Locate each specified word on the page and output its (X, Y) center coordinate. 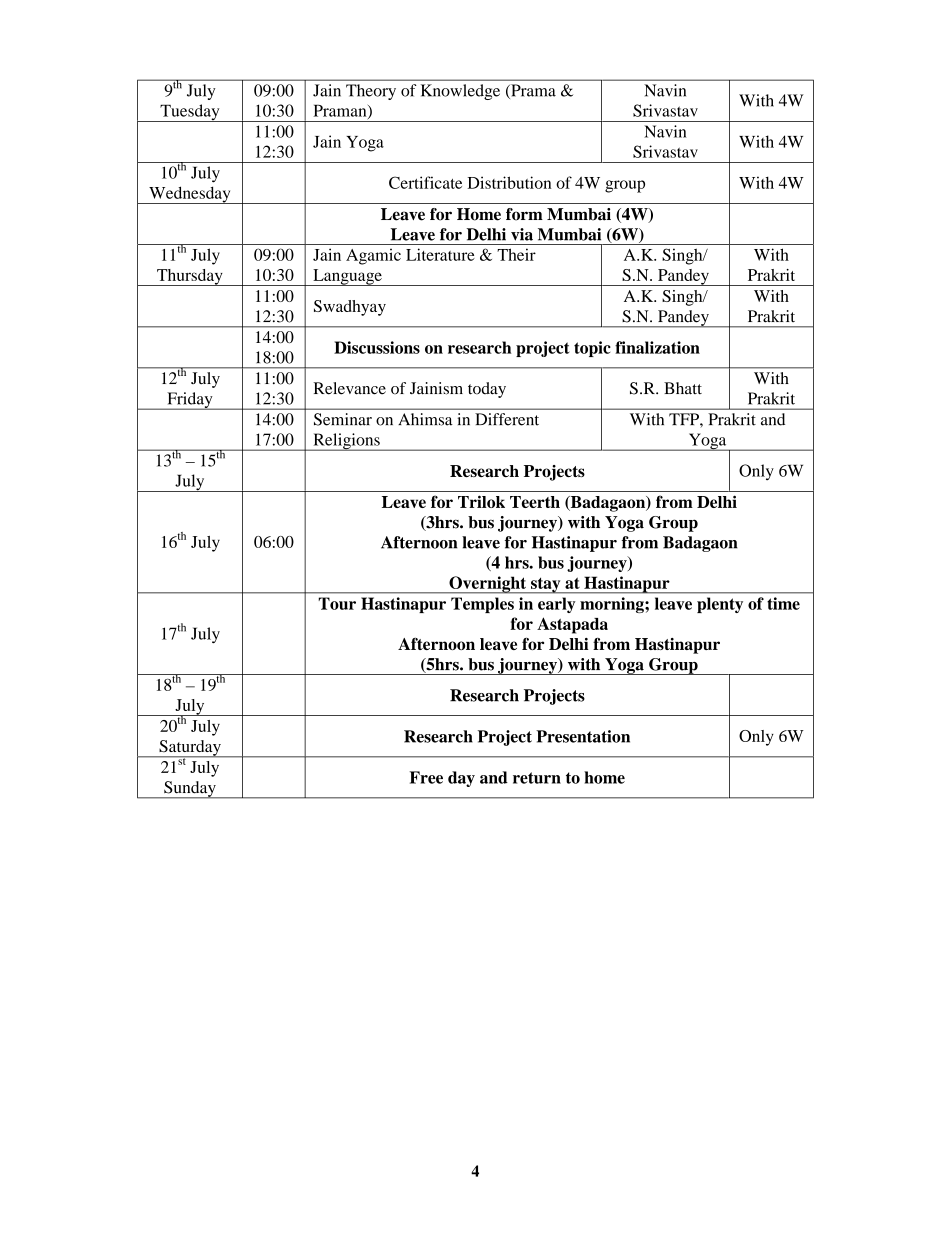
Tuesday (190, 113)
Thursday (190, 277)
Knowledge (460, 92)
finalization (657, 347)
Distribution (509, 182)
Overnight (488, 585)
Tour (337, 603)
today (487, 390)
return (537, 778)
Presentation (583, 736)
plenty (720, 605)
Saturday (190, 749)
